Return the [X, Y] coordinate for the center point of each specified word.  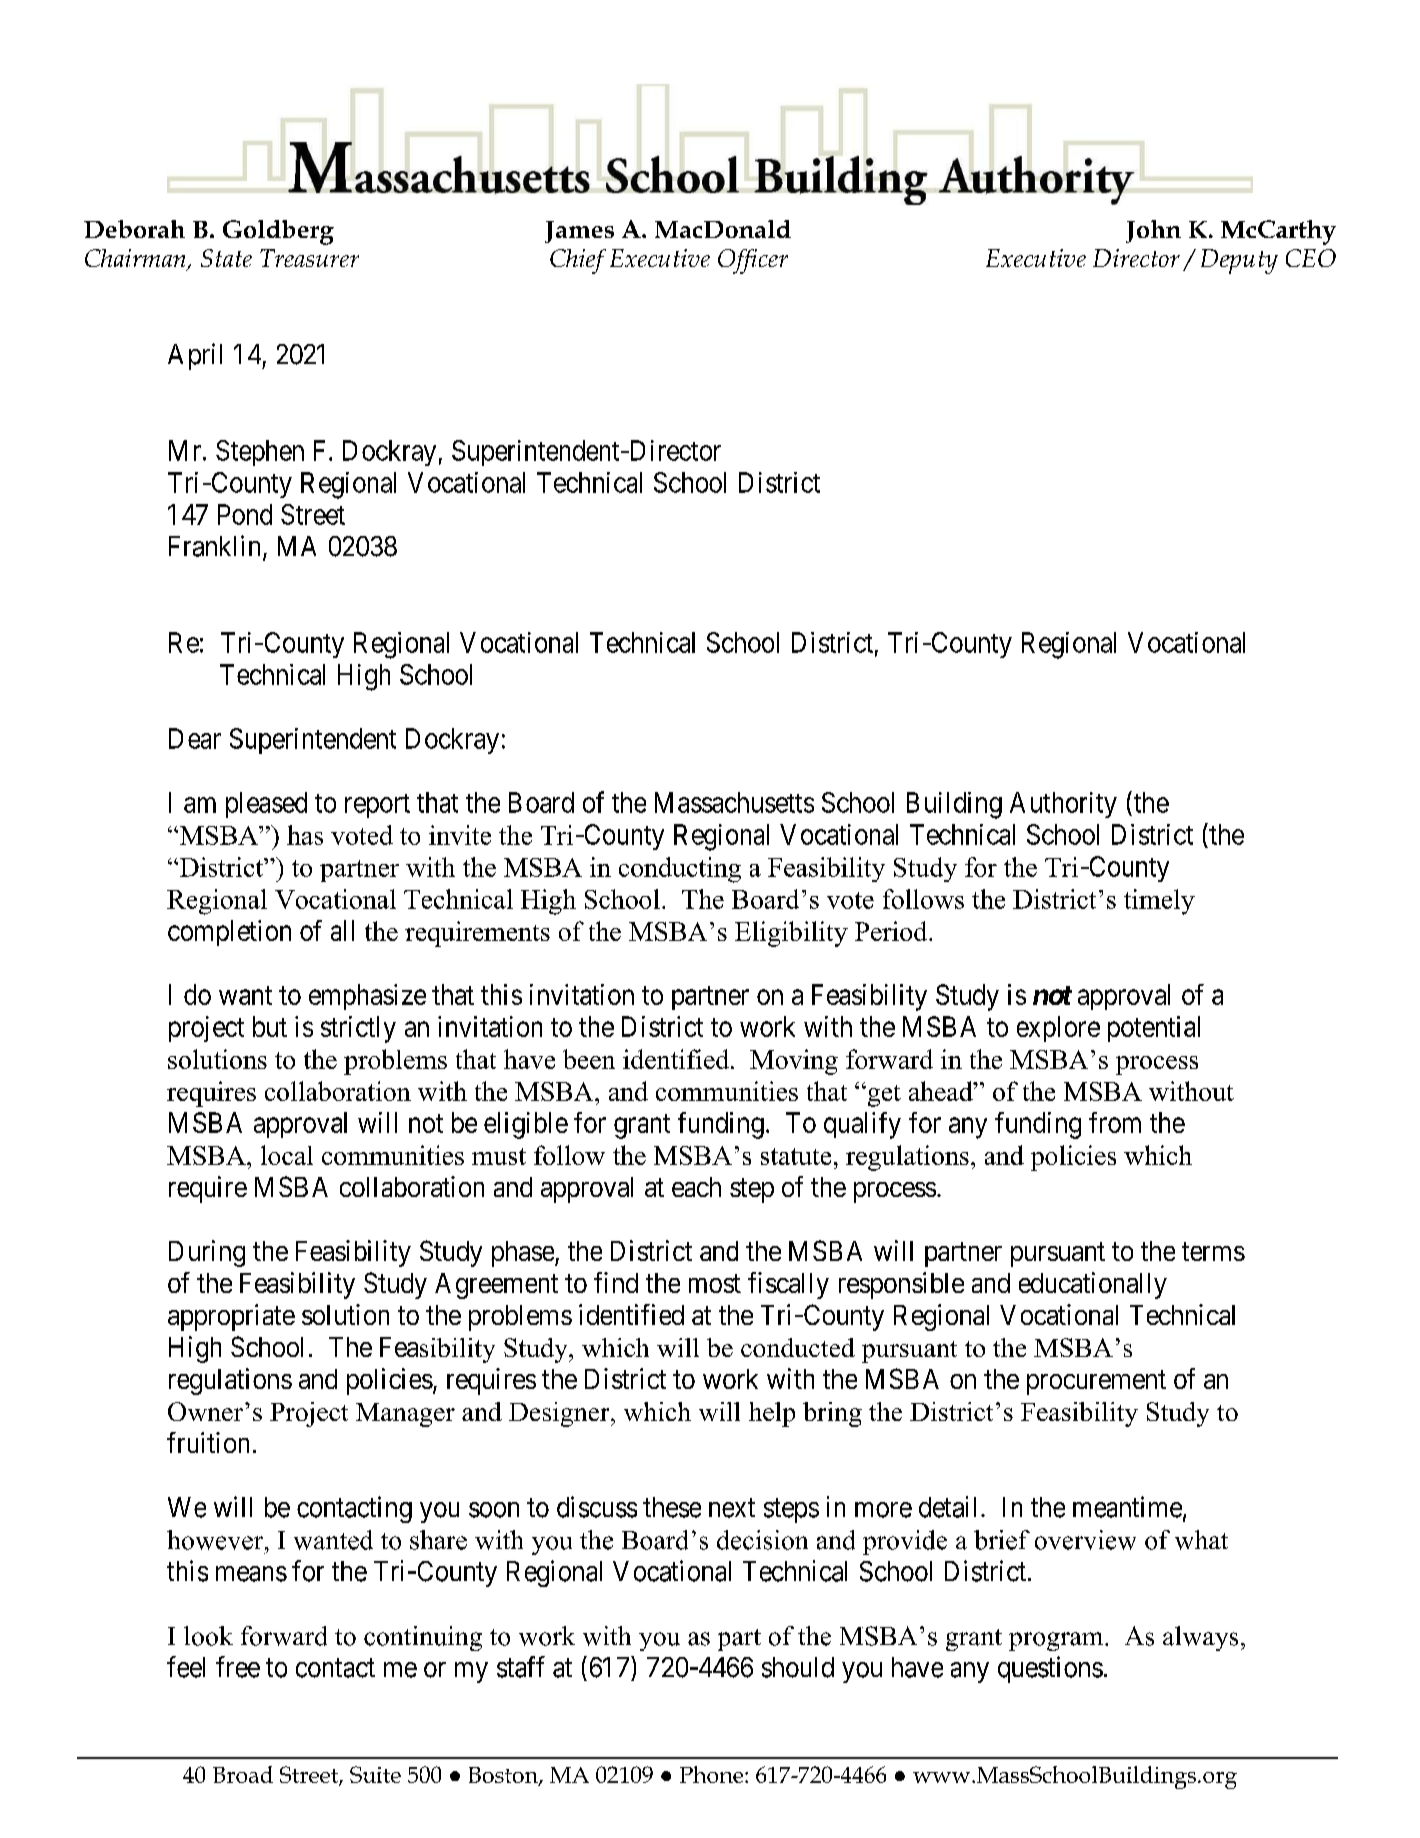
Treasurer [309, 258]
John [1153, 231]
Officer [753, 261]
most [715, 1283]
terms [1213, 1251]
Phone [713, 1774]
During [207, 1253]
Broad [243, 1774]
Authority [1063, 805]
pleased [266, 805]
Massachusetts [734, 802]
